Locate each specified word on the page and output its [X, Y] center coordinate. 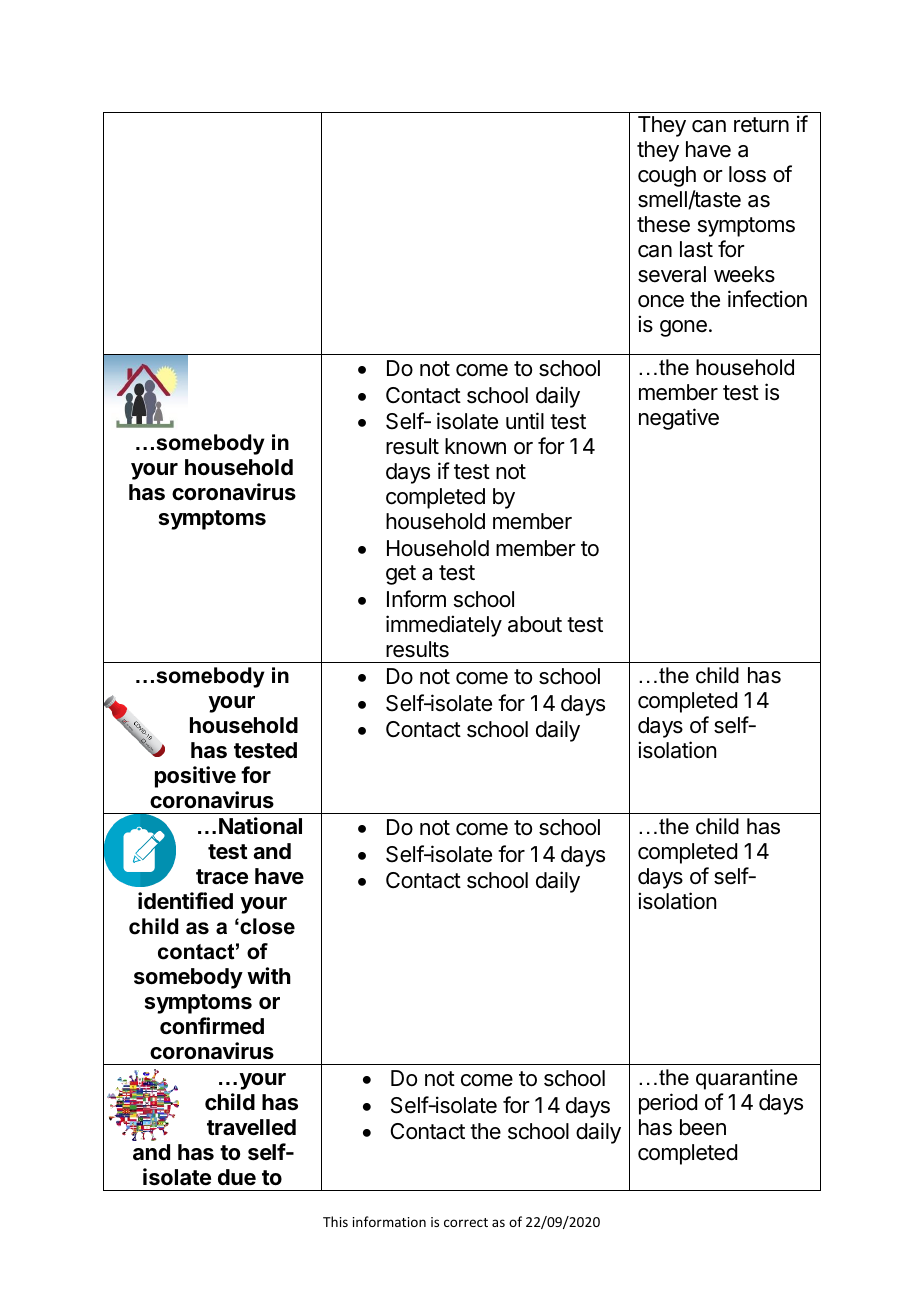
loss [747, 174]
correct [466, 1222]
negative [679, 419]
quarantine [746, 1079]
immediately [444, 626]
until [525, 420]
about [535, 624]
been [703, 1127]
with [269, 975]
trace [222, 877]
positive [195, 777]
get [401, 575]
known [475, 446]
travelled [251, 1127]
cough [667, 176]
